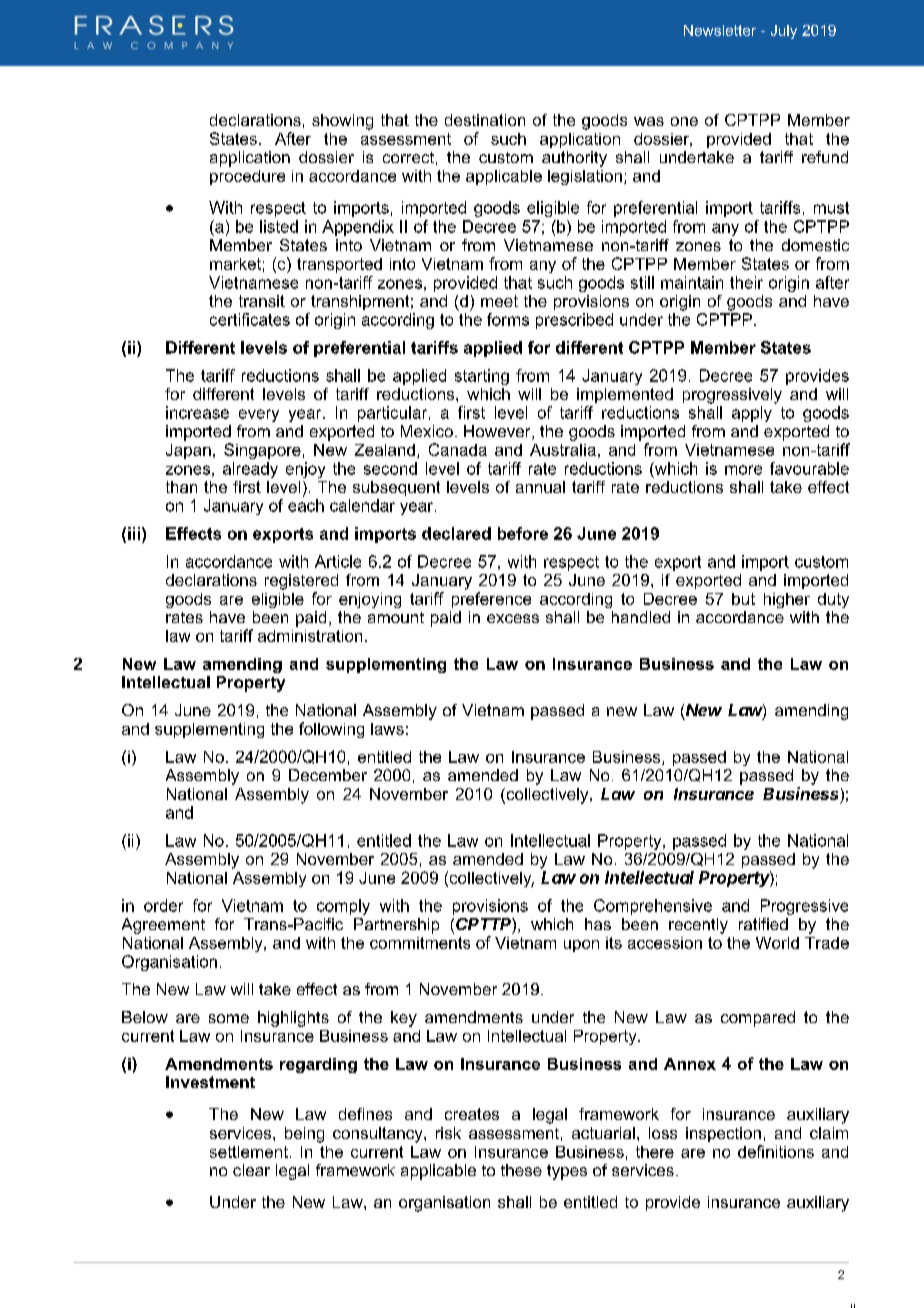 This page has width=924, height=1308. Describe the element at coordinates (743, 599) in the page. I see `but` at that location.
